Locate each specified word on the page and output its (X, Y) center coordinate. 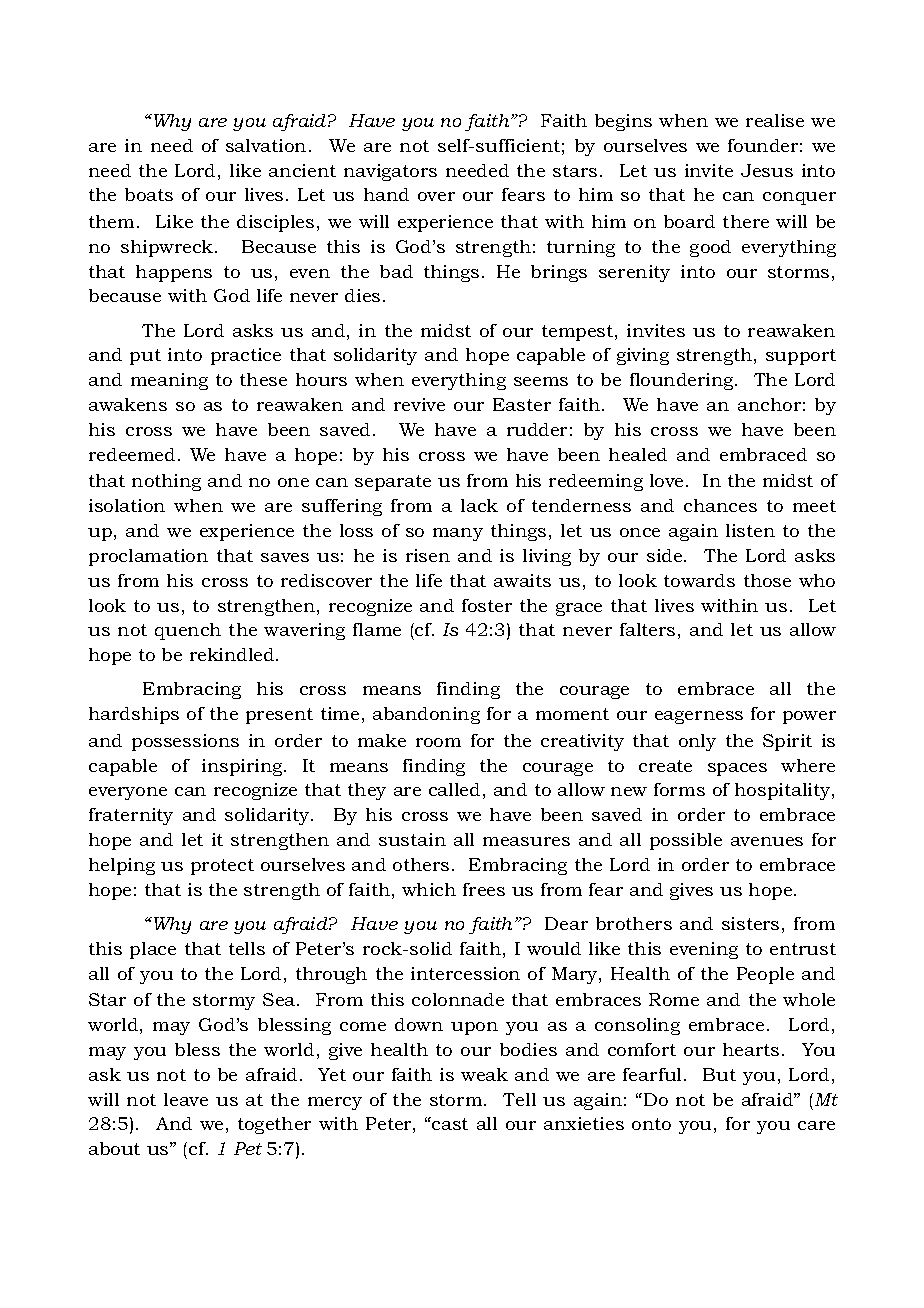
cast (449, 1123)
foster (487, 605)
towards (699, 580)
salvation (266, 145)
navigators (390, 172)
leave (186, 1099)
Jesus (767, 170)
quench (188, 631)
